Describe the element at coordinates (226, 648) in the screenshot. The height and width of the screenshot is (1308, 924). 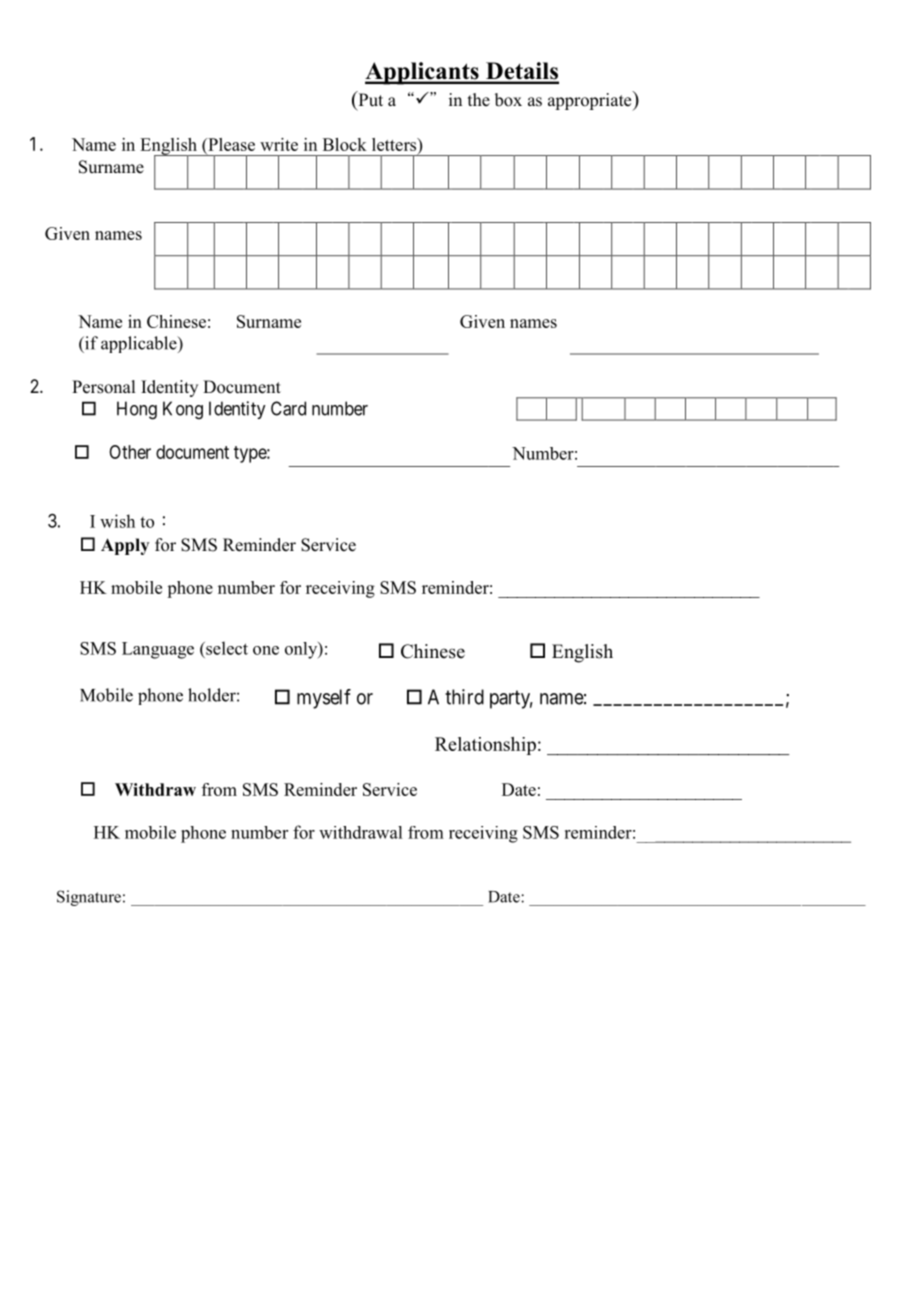
I see `select` at that location.
